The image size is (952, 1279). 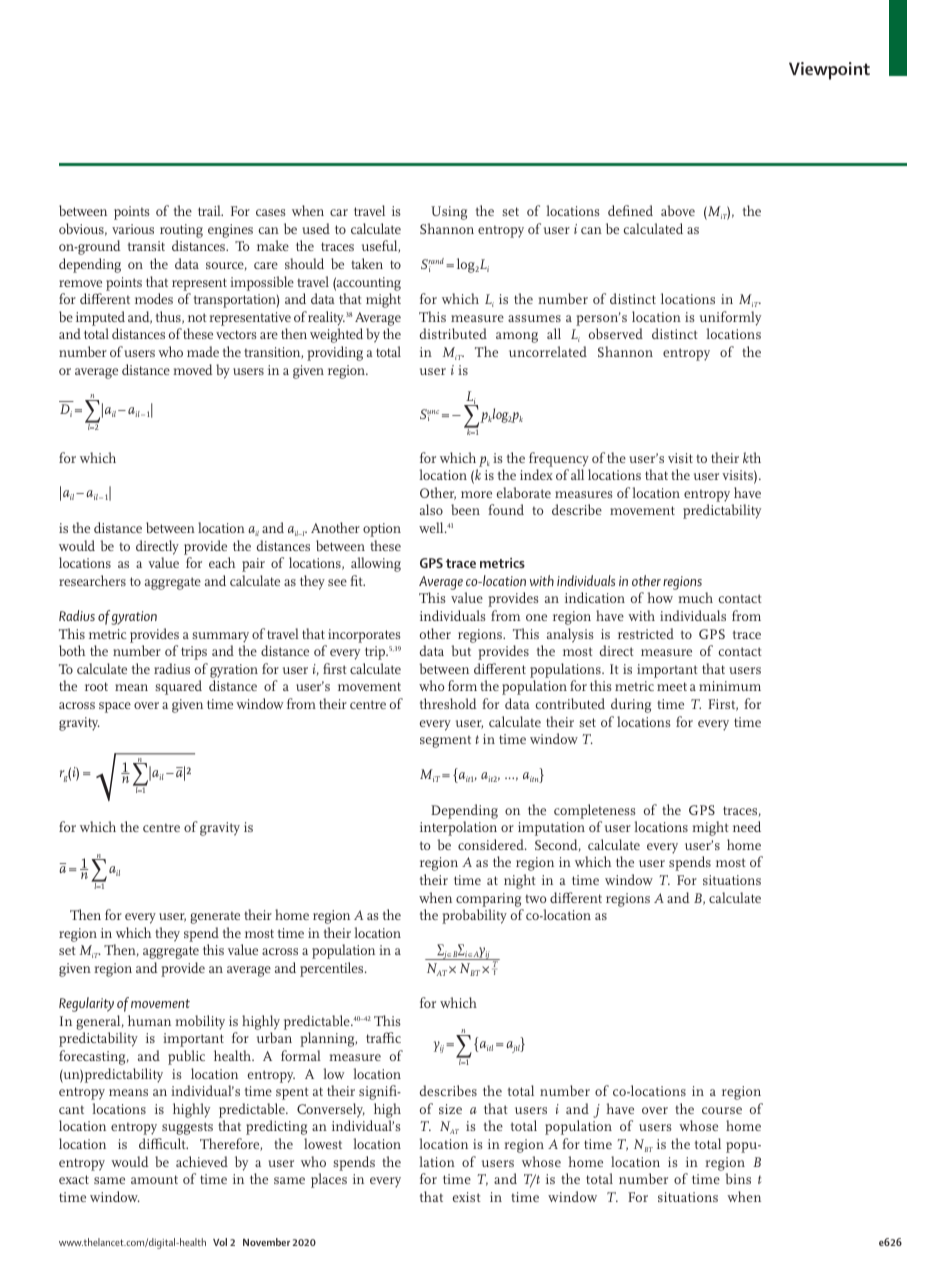 What do you see at coordinates (178, 687) in the screenshot?
I see `squared` at bounding box center [178, 687].
